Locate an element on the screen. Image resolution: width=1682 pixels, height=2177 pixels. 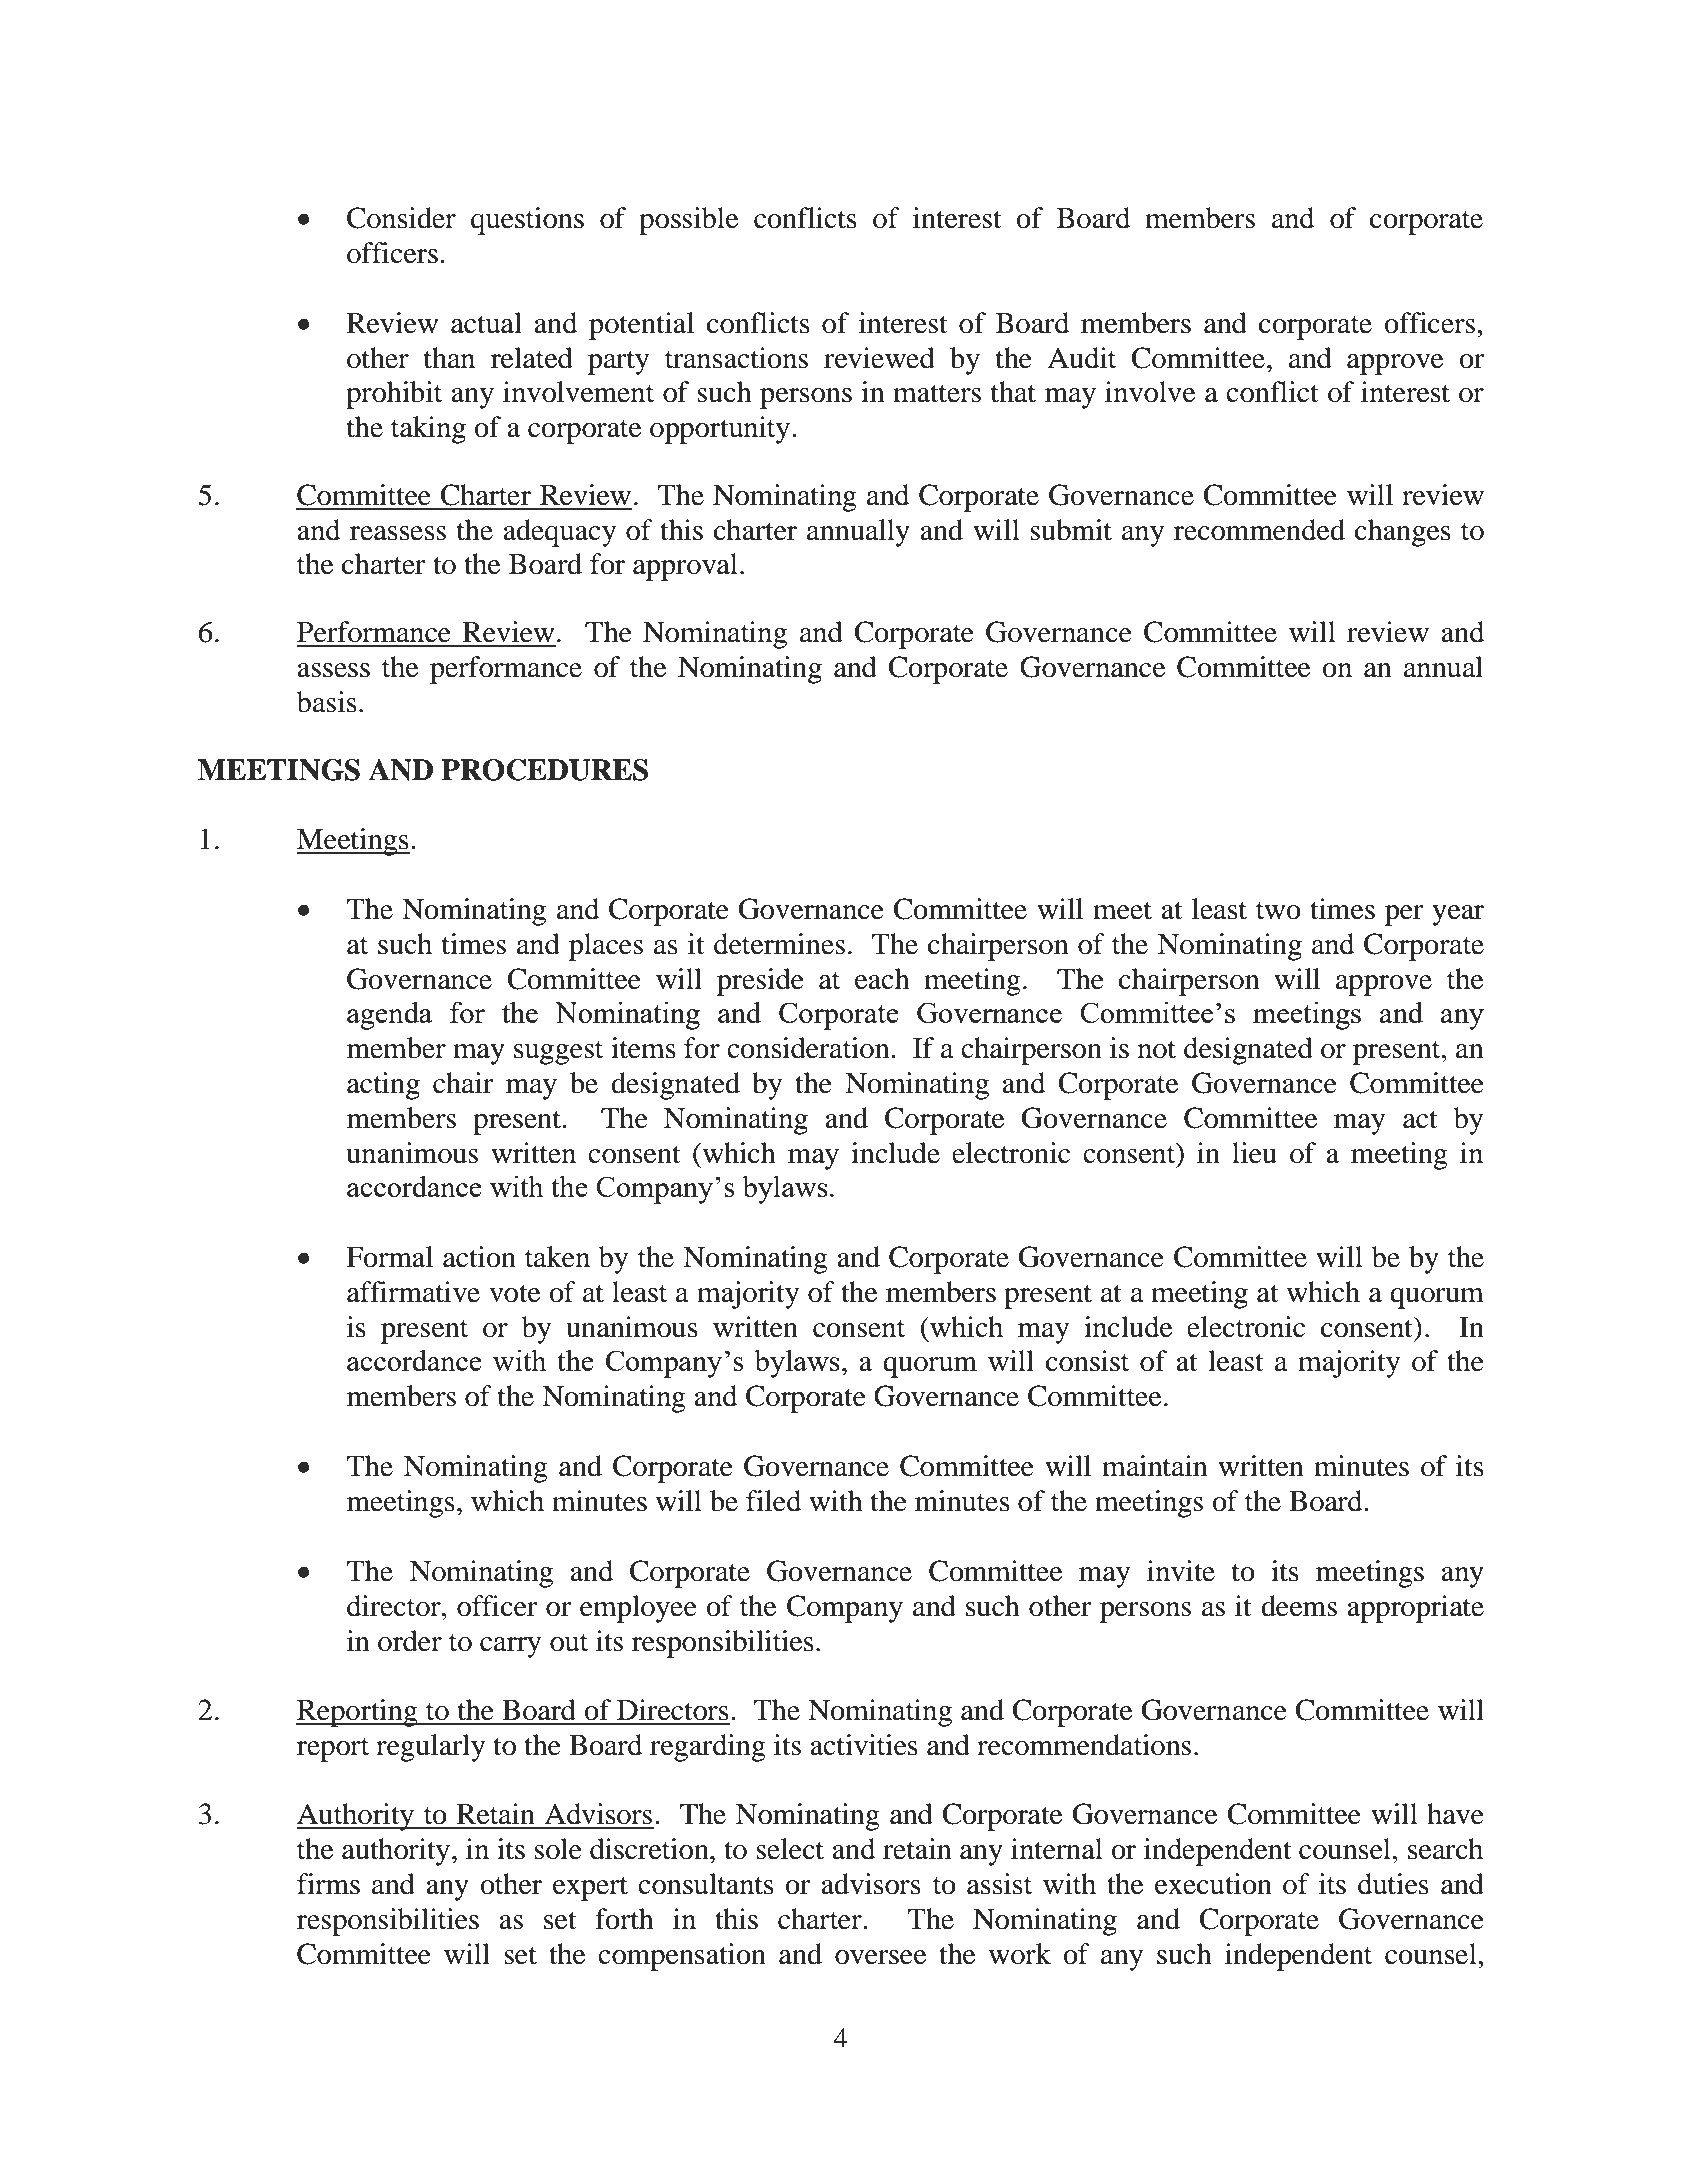
PROCEDURES is located at coordinates (544, 770).
